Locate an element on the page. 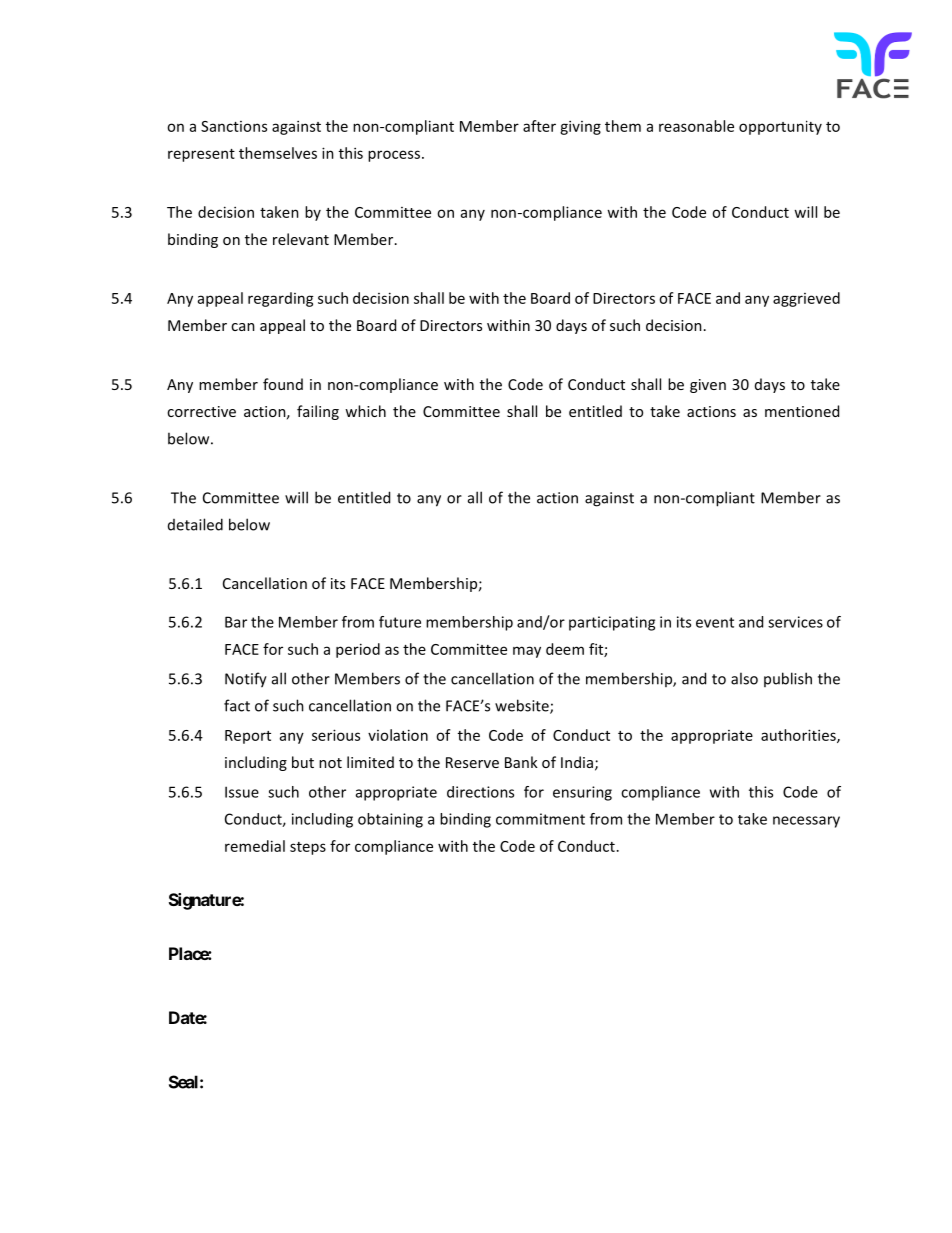 This page has height=1233, width=952. given is located at coordinates (708, 386).
